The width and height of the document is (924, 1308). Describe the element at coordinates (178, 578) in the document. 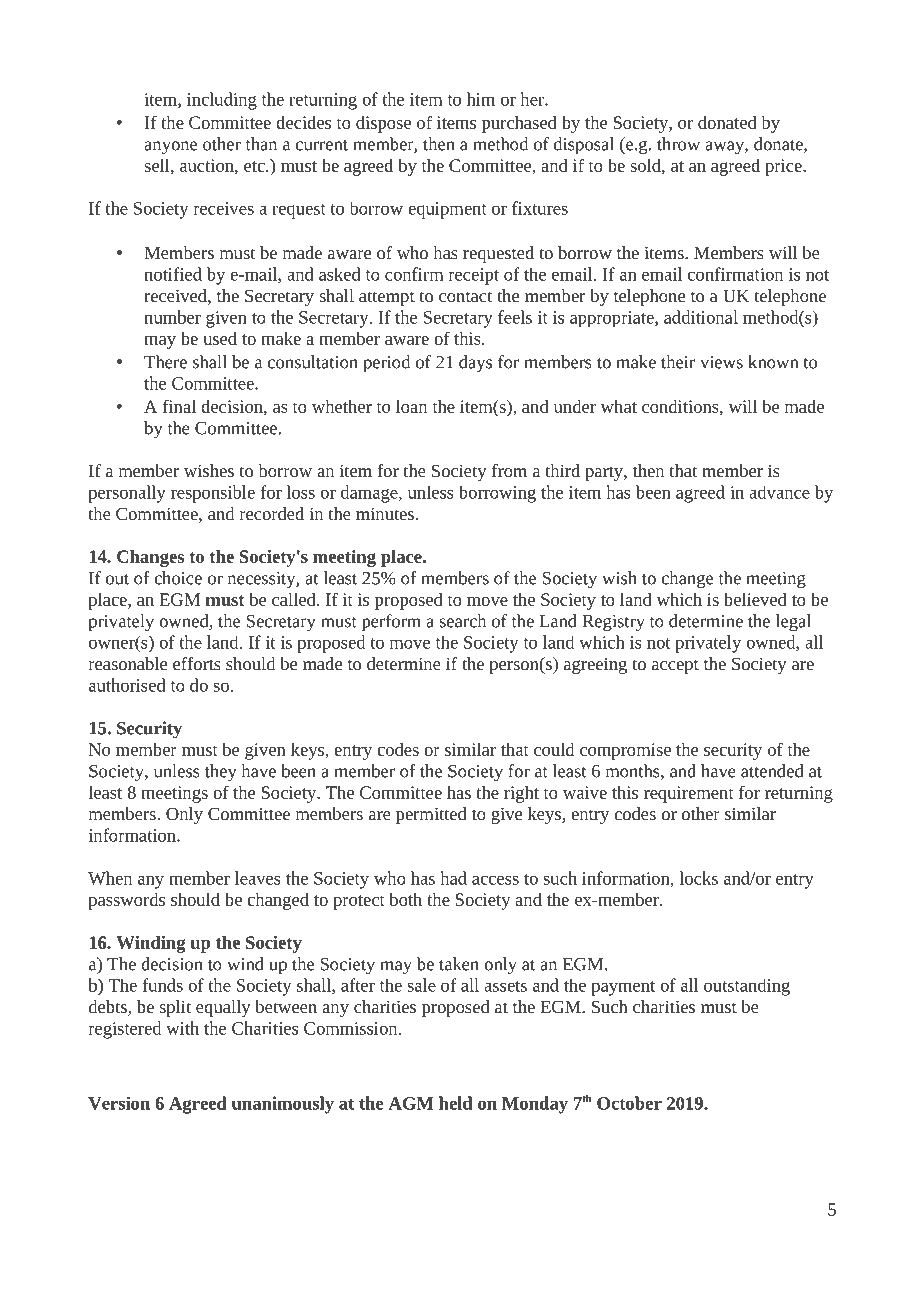

I see `choice` at that location.
